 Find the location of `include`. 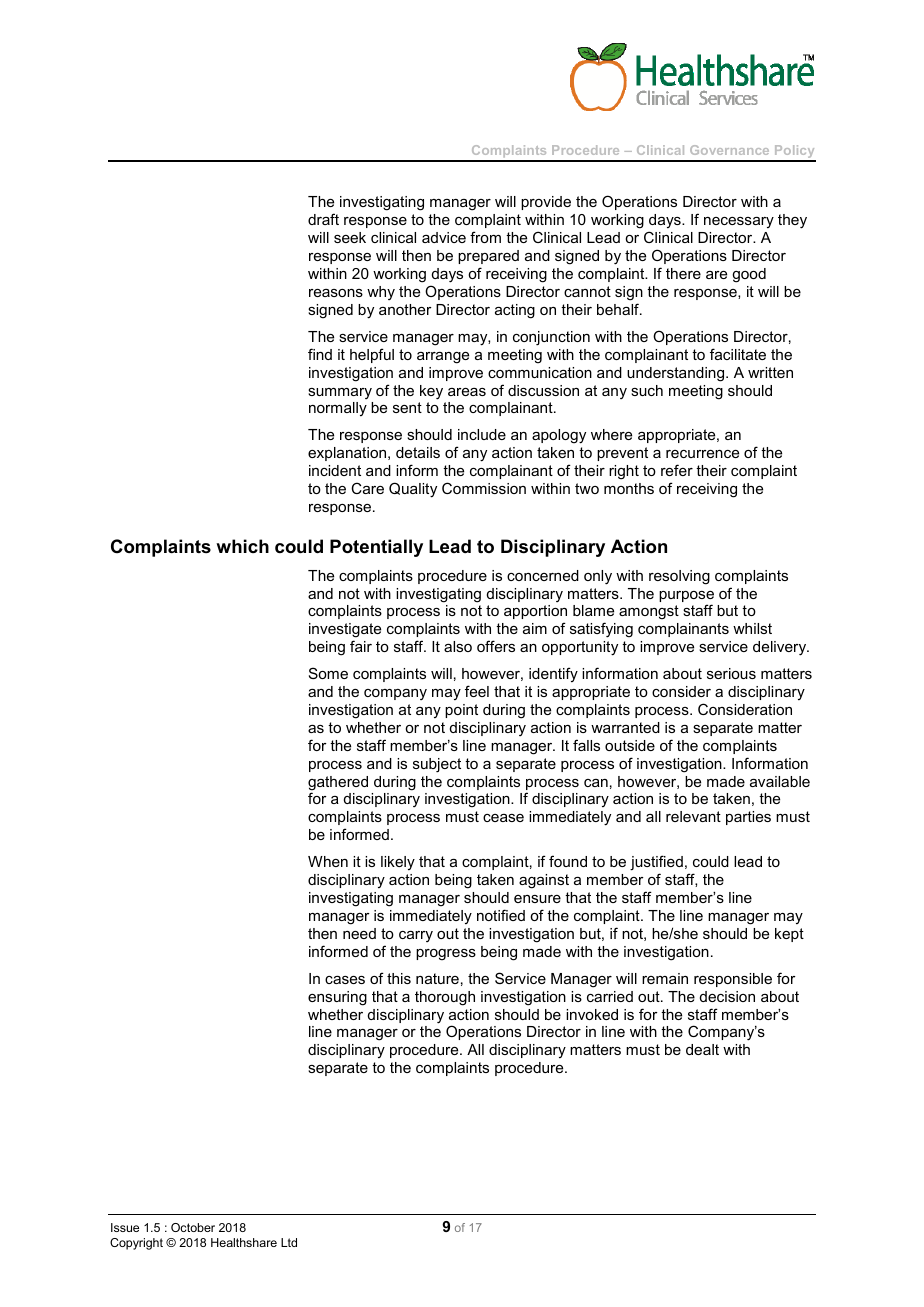

include is located at coordinates (482, 434).
